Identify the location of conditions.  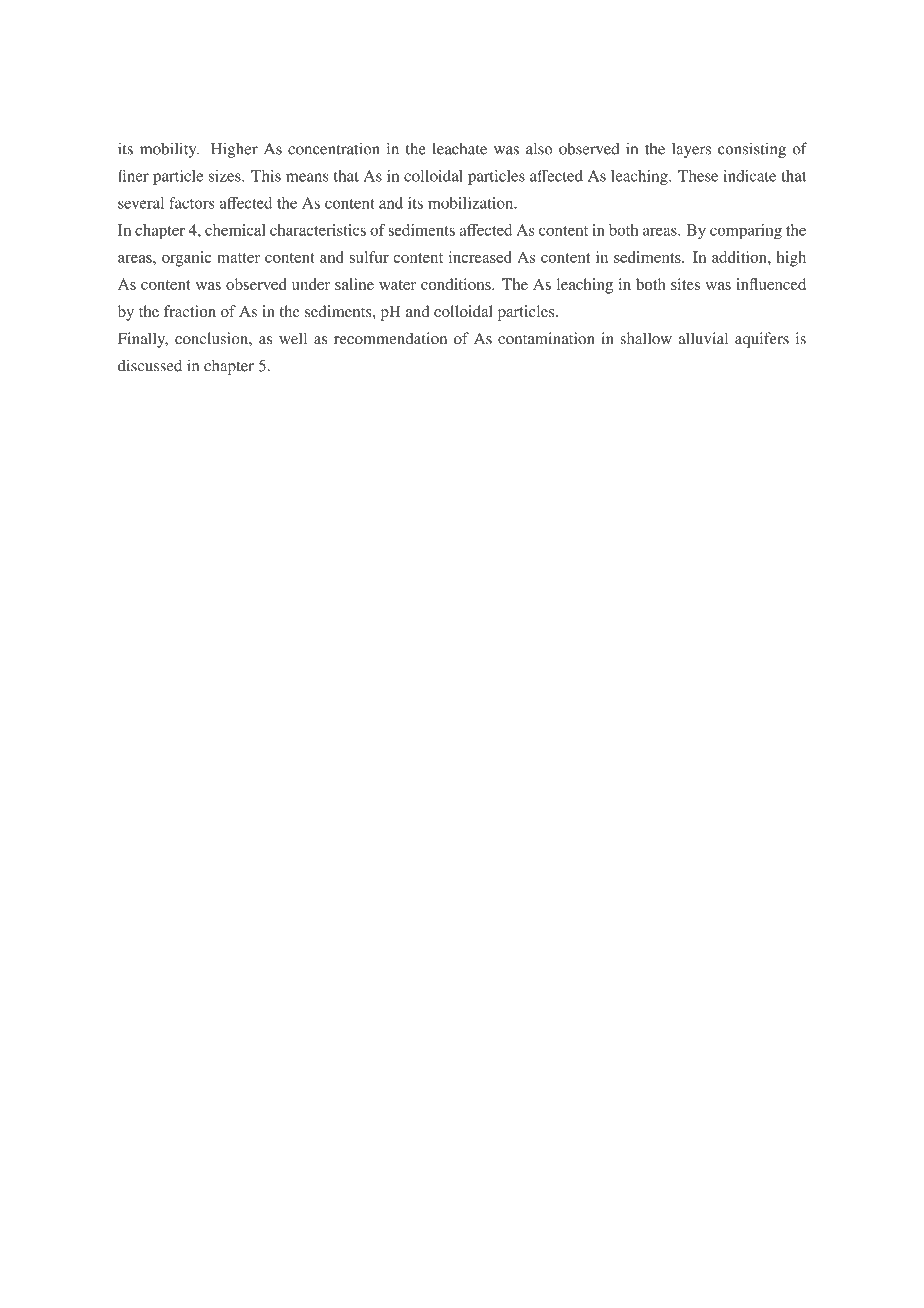
(457, 284).
